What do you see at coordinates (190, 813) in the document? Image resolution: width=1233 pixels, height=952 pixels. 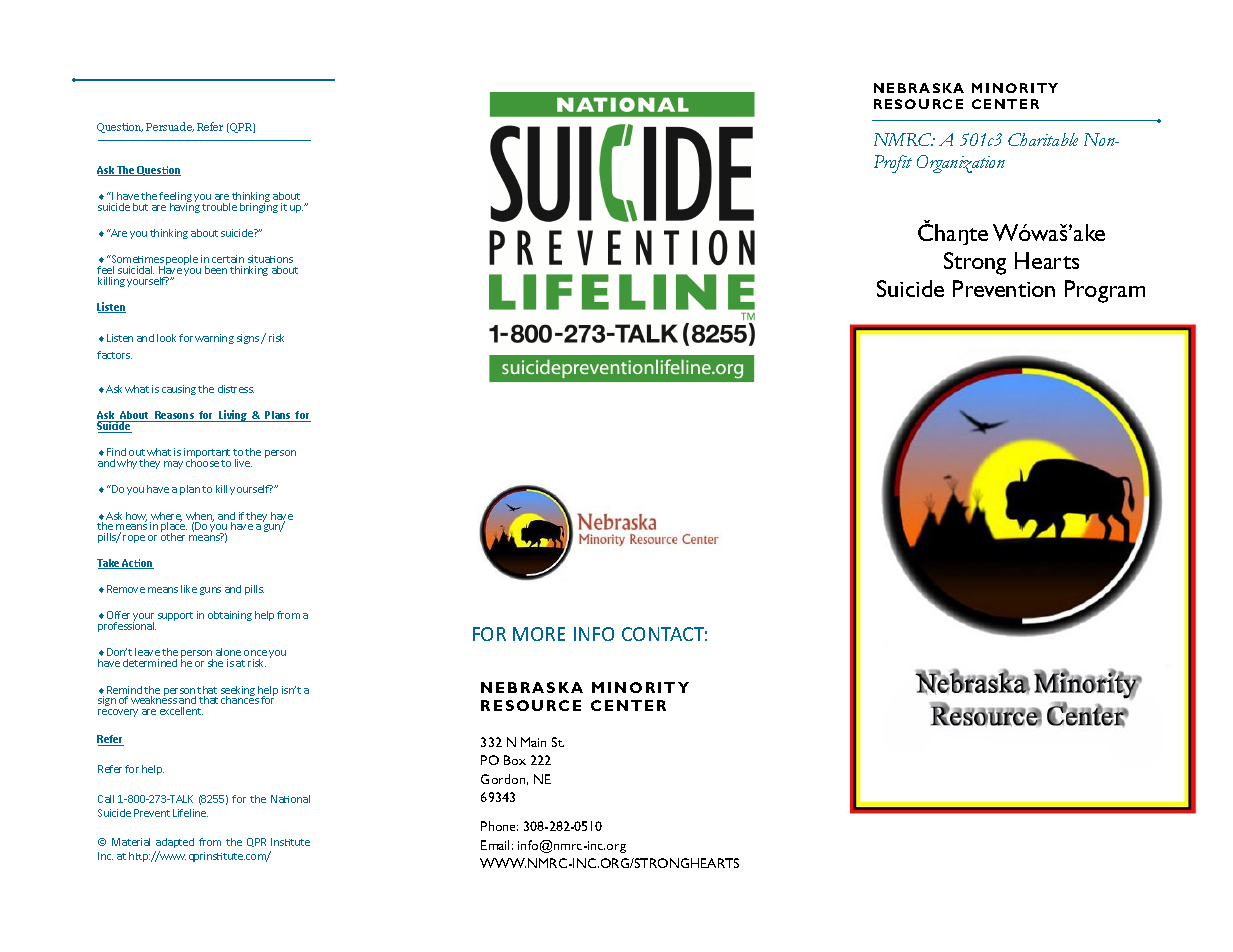 I see `Lifeline` at bounding box center [190, 813].
